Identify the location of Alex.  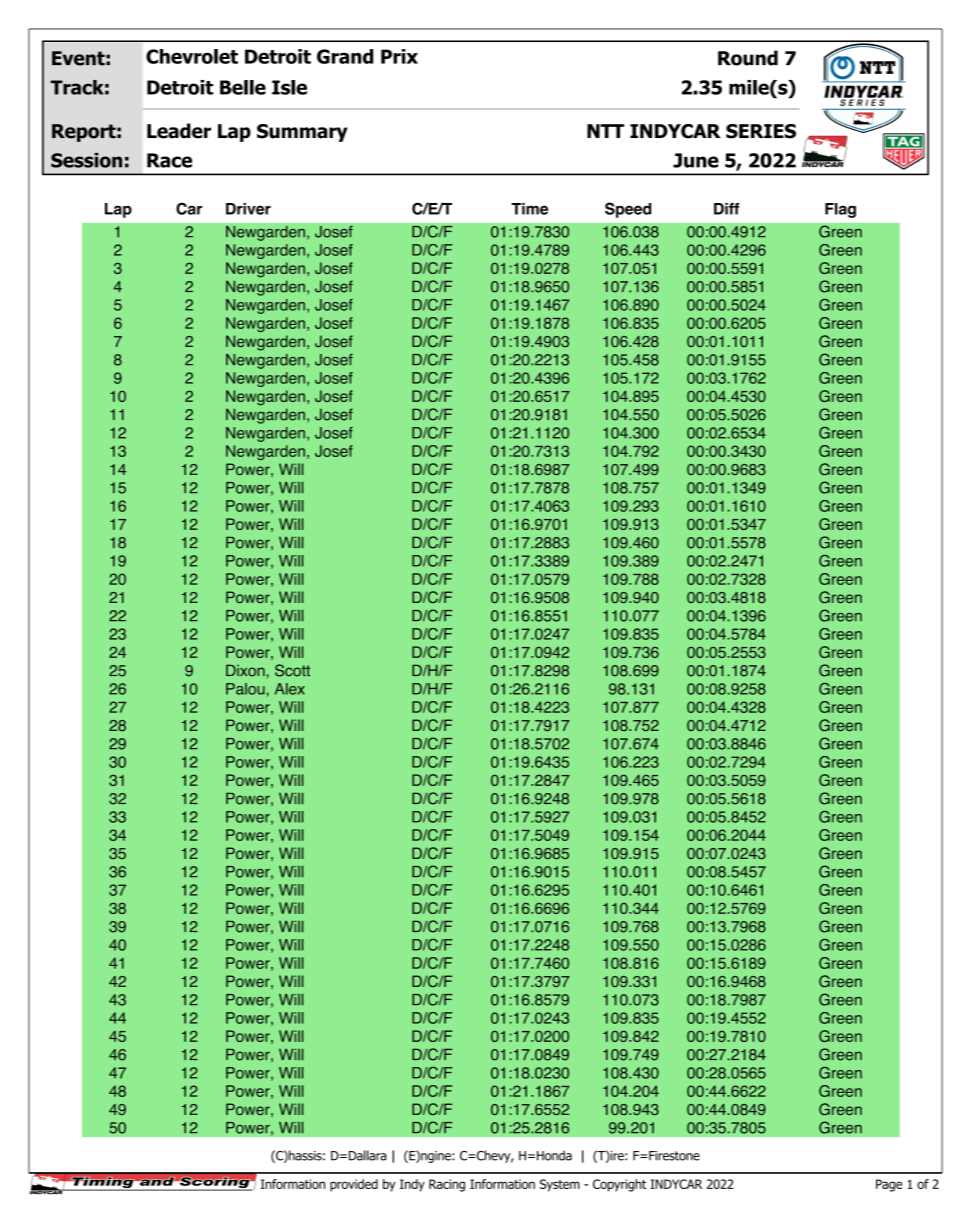
(290, 689).
